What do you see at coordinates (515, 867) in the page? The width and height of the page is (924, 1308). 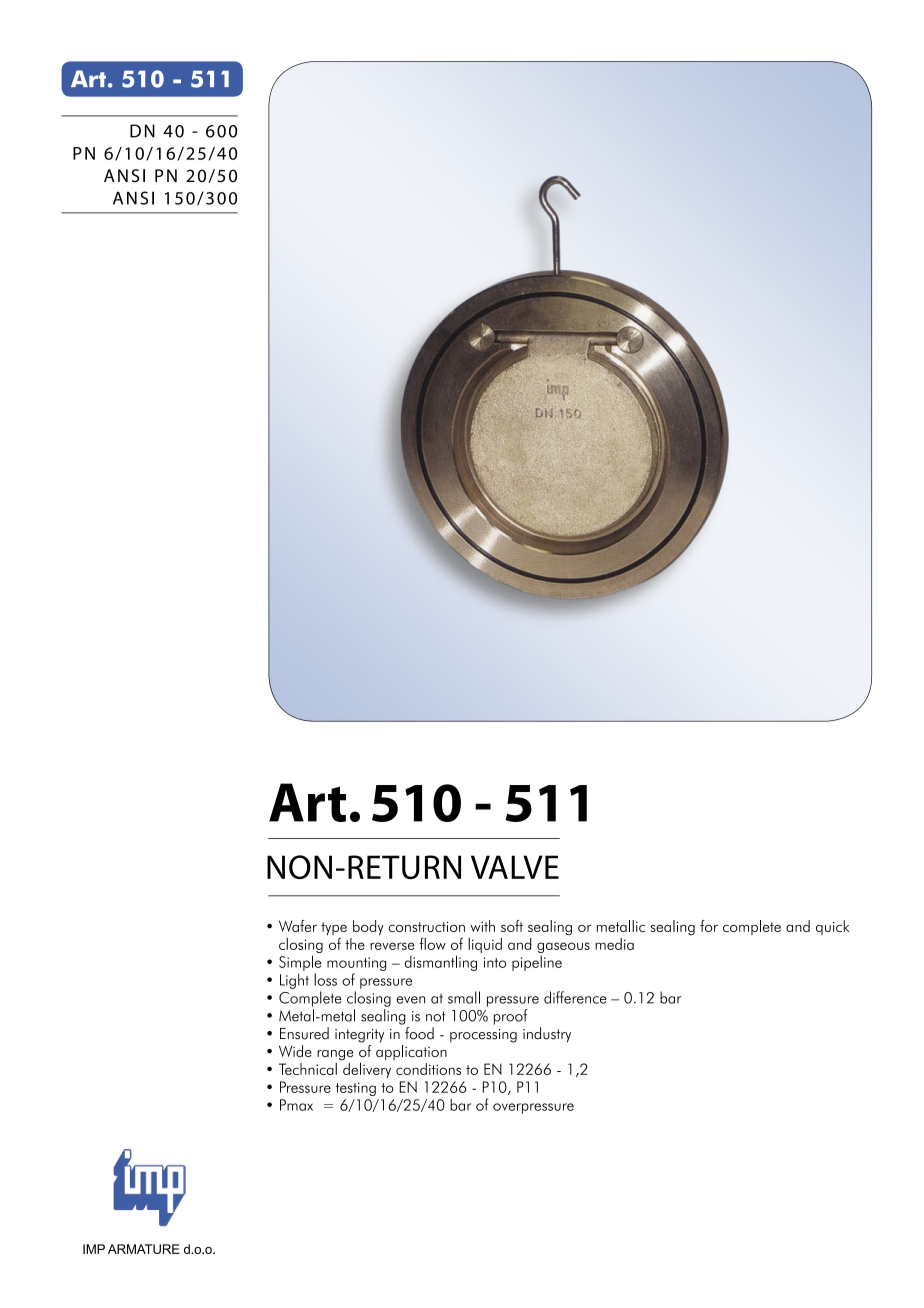 I see `VALVE` at bounding box center [515, 867].
